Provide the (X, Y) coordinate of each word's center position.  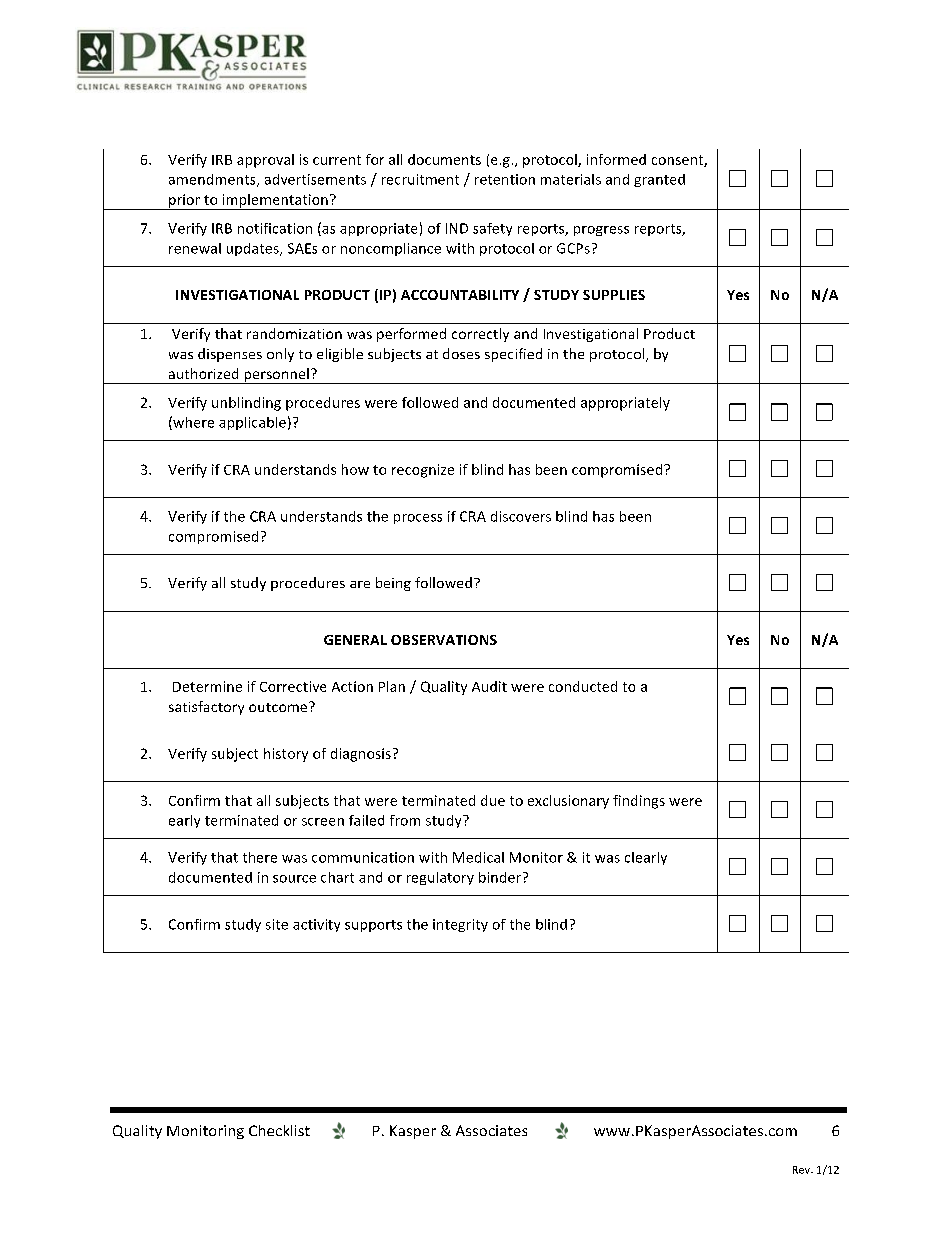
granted (659, 180)
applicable (252, 423)
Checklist (279, 1130)
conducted (583, 686)
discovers (521, 516)
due (493, 800)
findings (639, 802)
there (260, 857)
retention (505, 179)
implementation (275, 202)
